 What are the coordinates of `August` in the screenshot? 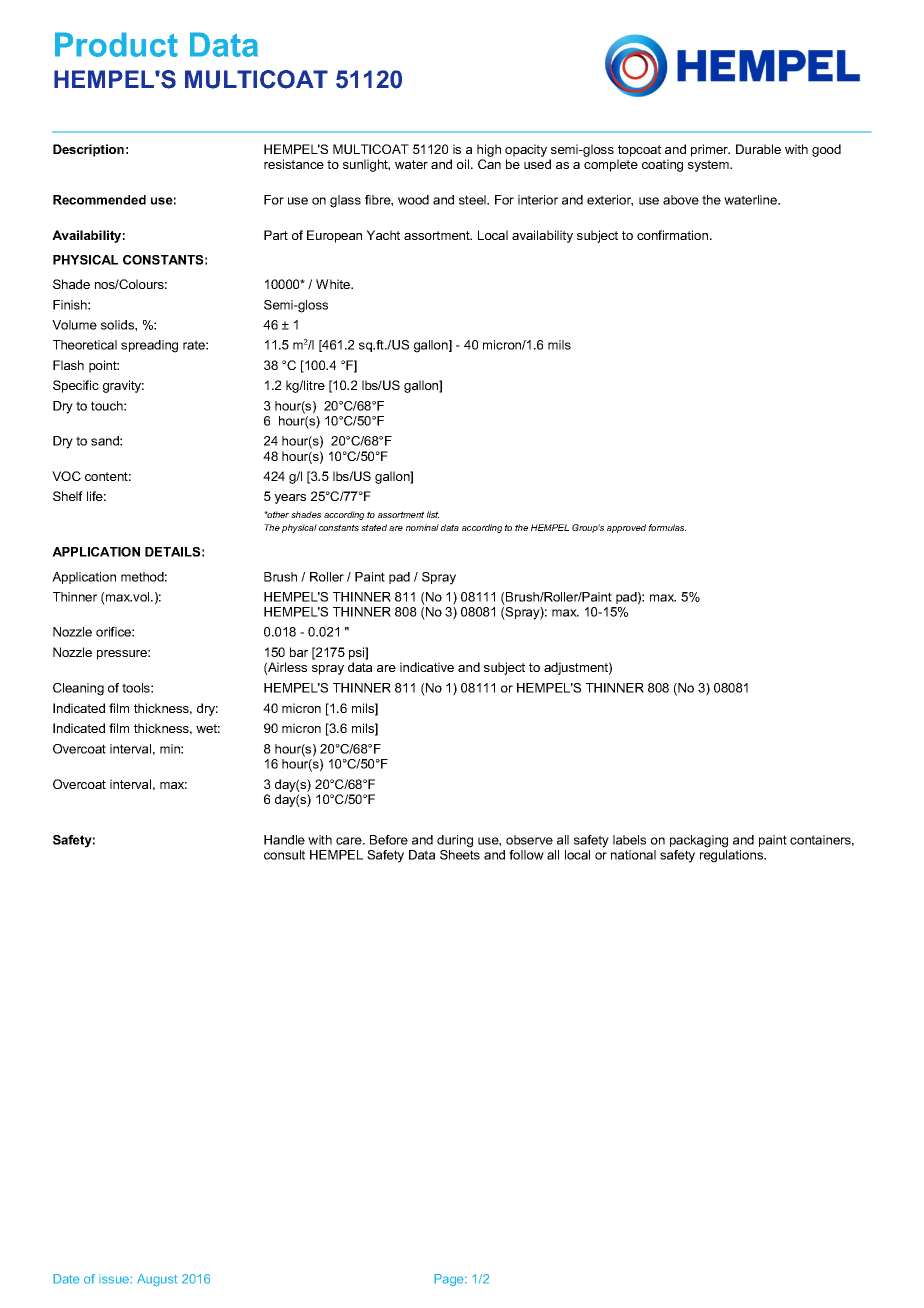 It's located at (157, 1280).
